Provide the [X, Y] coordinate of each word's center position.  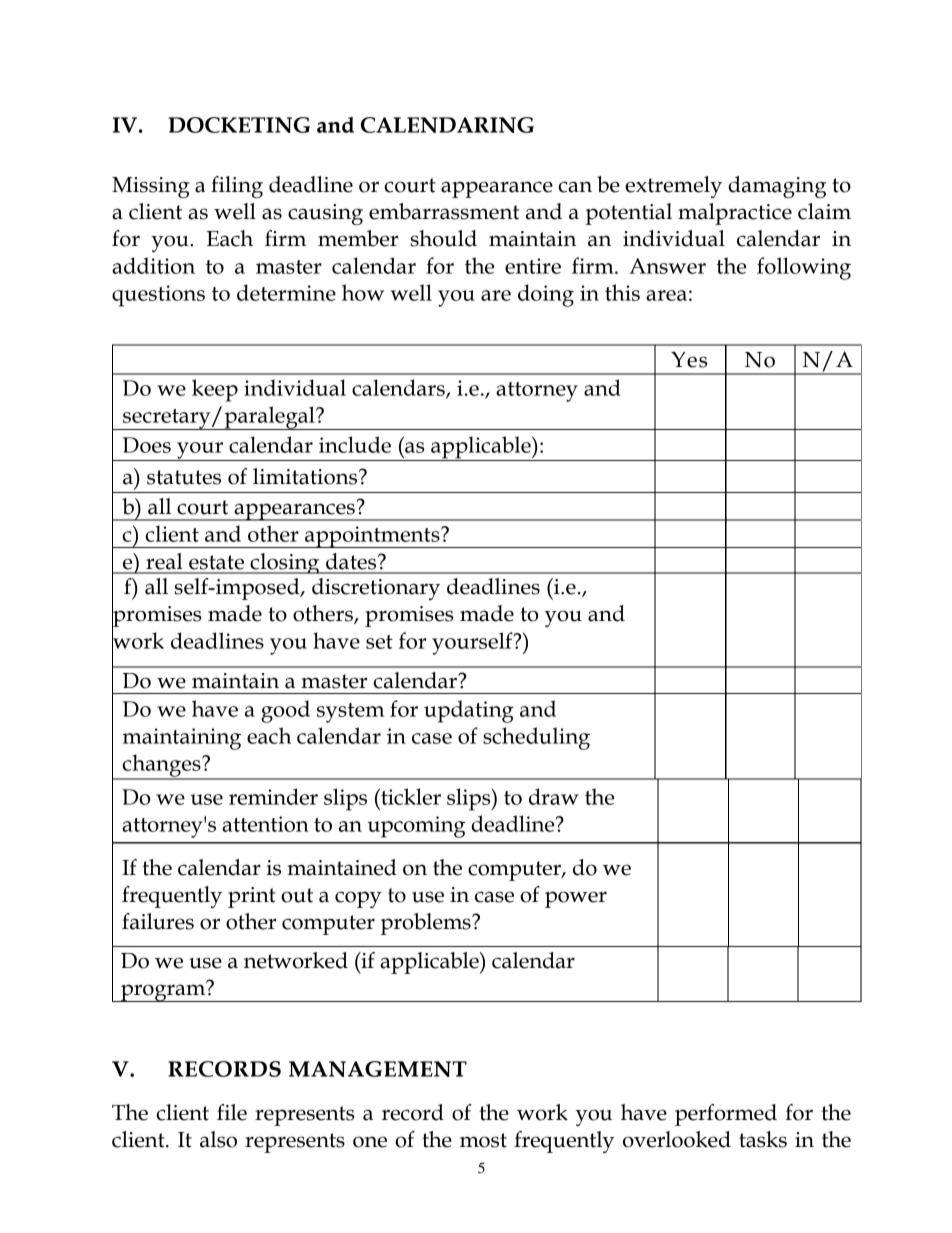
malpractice [735, 214]
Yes [689, 359]
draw [554, 796]
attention [265, 824]
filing [237, 187]
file [232, 1112]
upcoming [417, 827]
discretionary [376, 589]
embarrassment [444, 211]
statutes [184, 477]
